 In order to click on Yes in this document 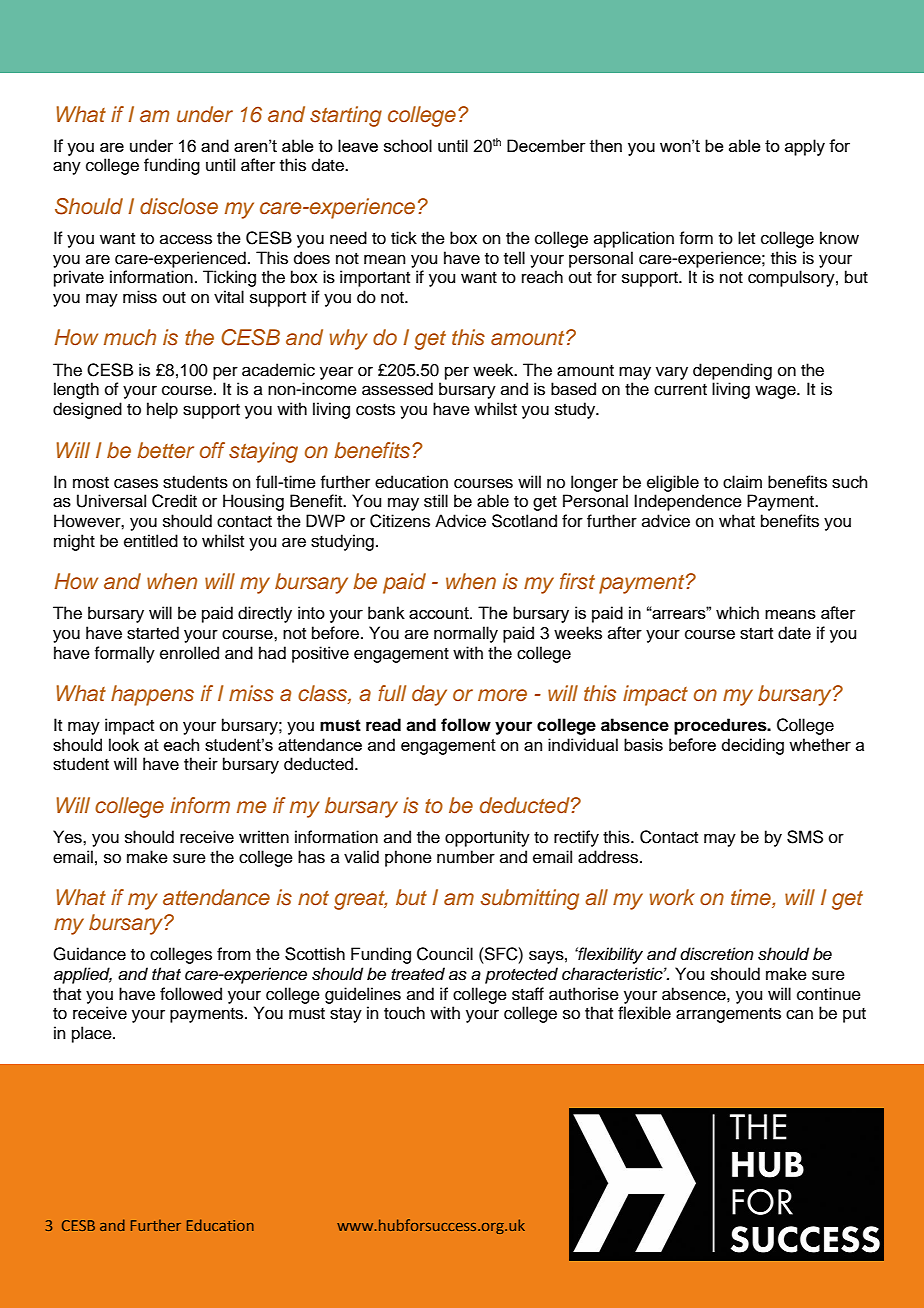, I will do `click(68, 837)`.
